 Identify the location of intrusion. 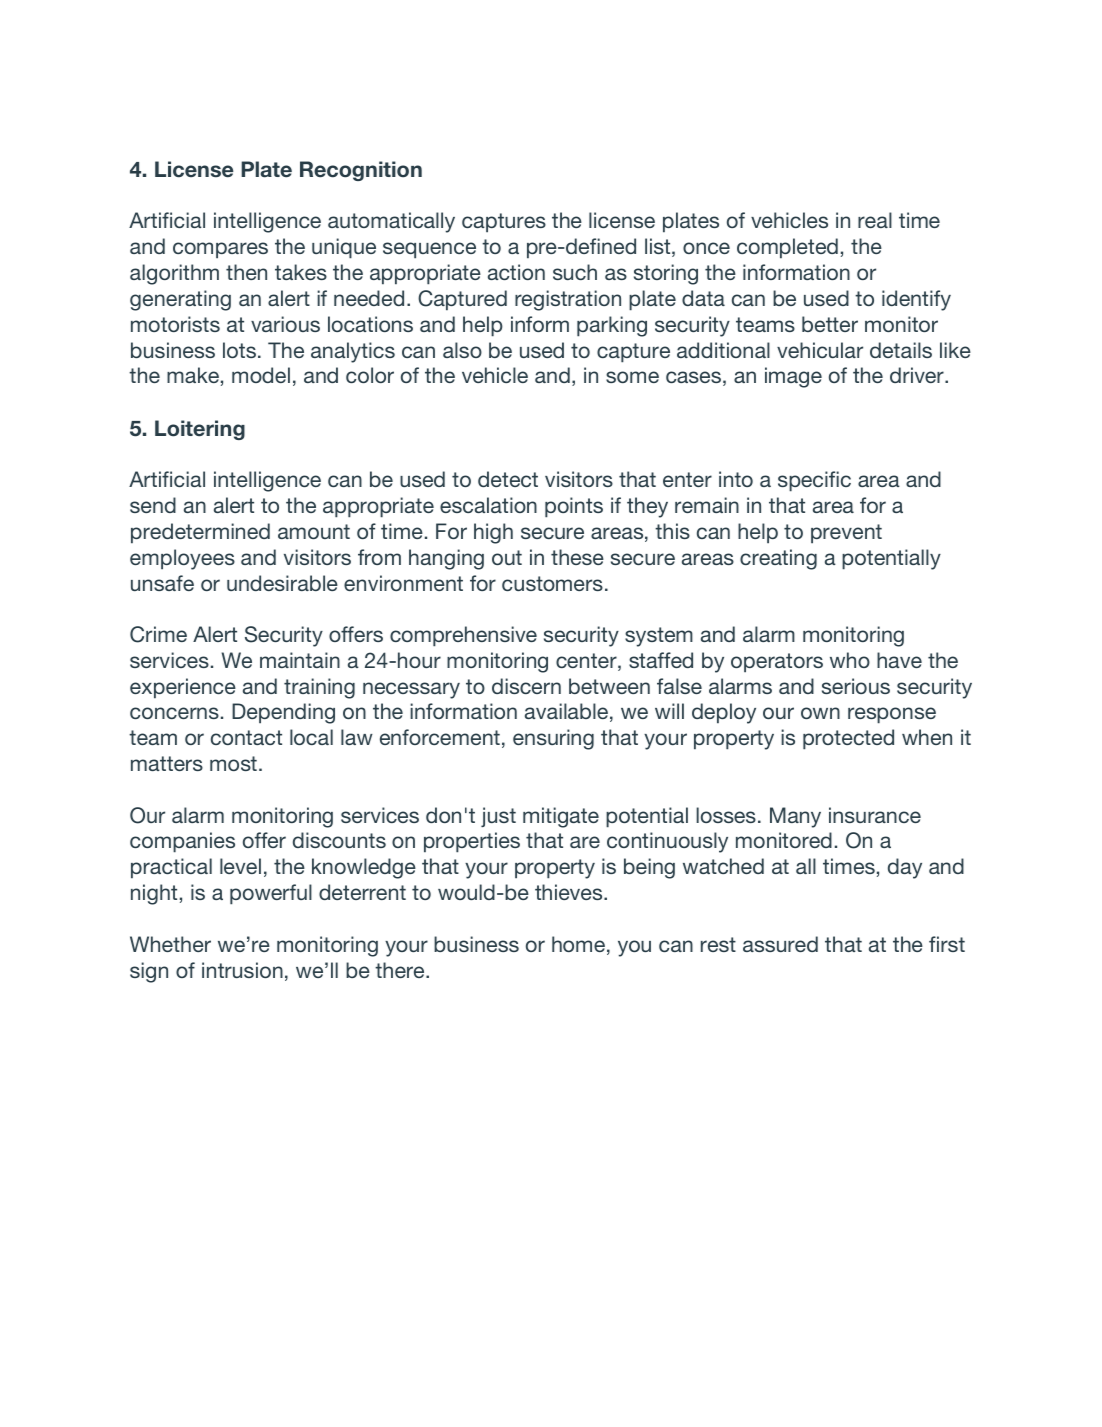
(242, 970).
